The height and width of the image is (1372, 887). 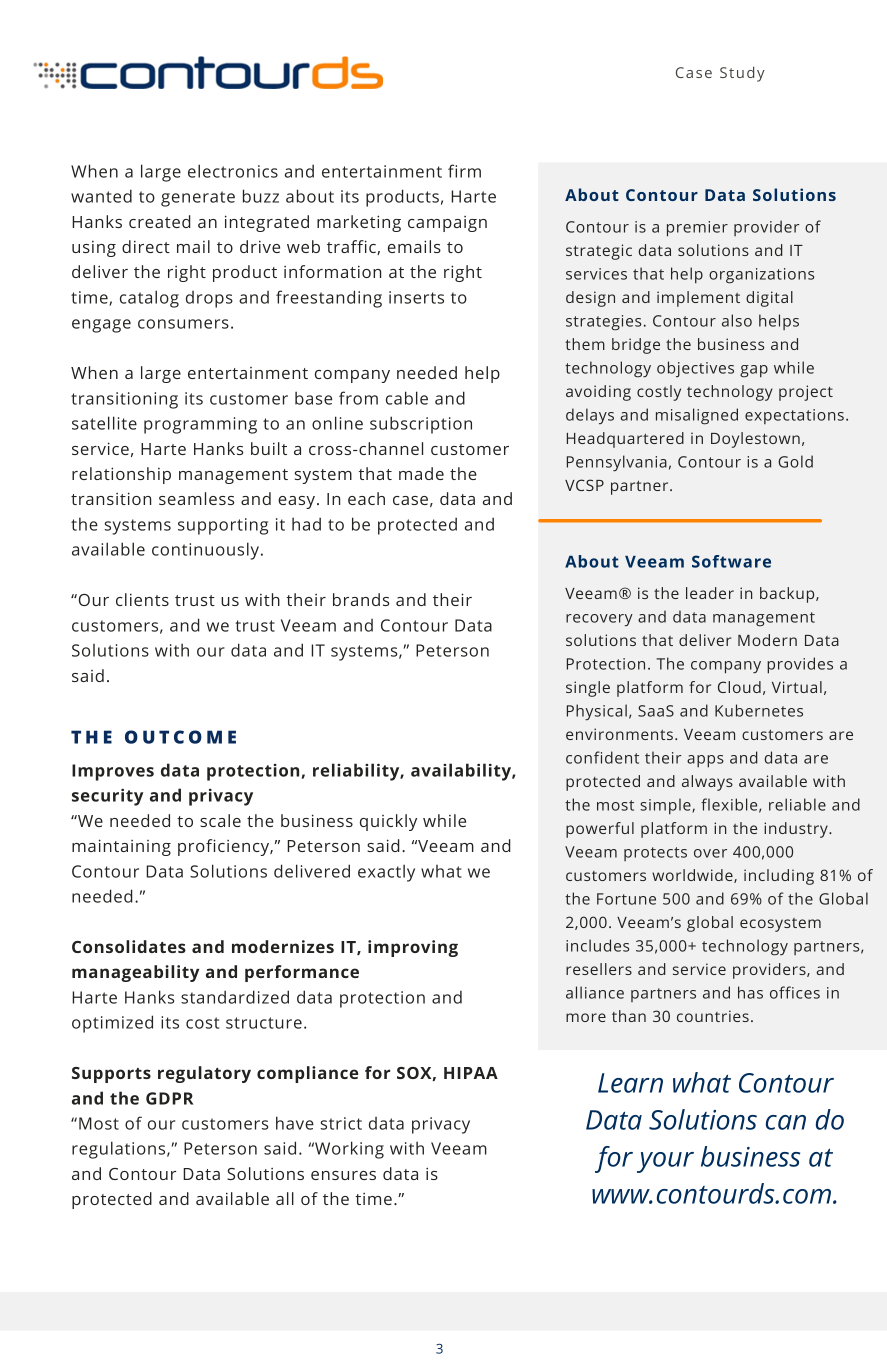 I want to click on clients, so click(x=142, y=599).
